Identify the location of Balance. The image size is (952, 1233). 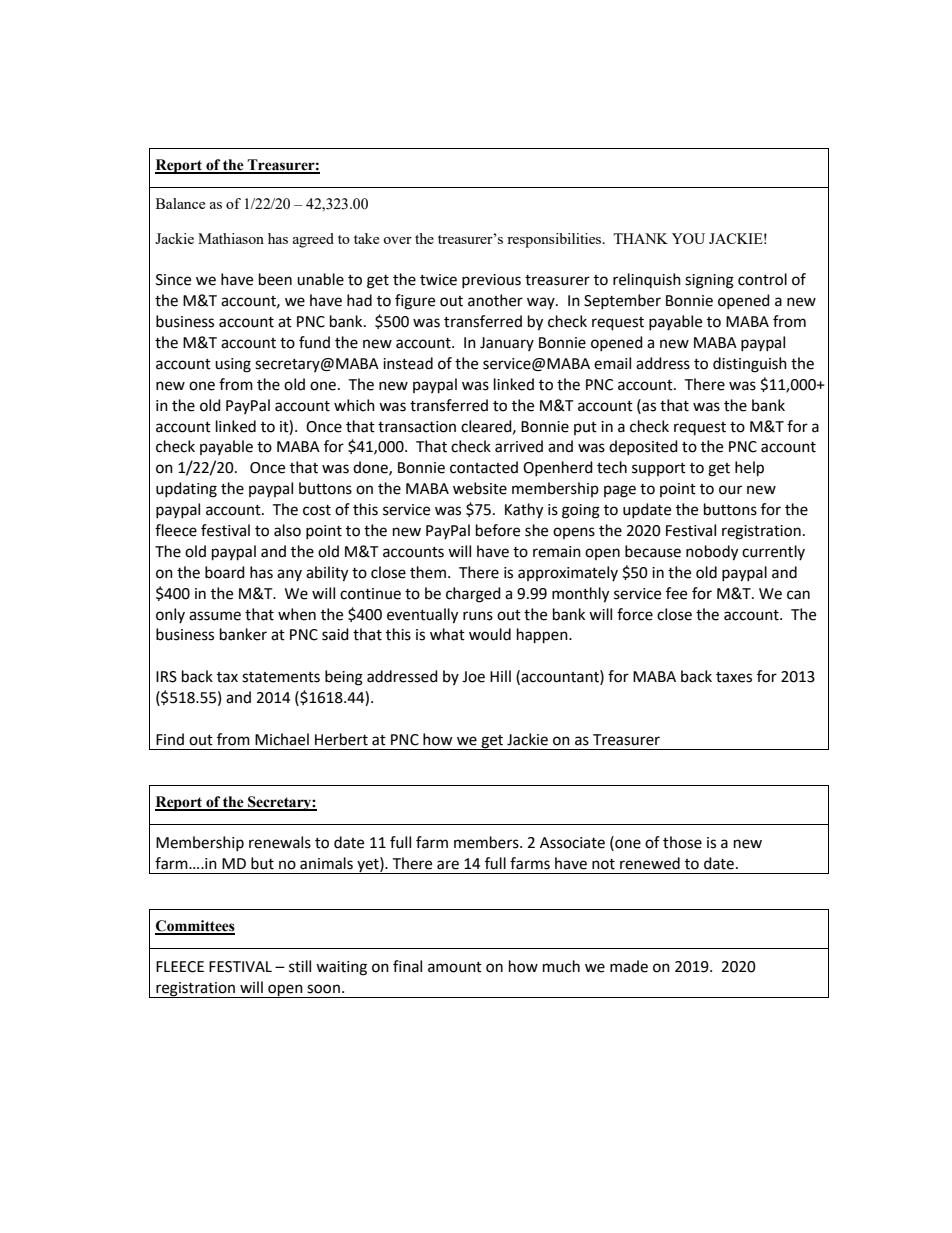
(180, 203).
